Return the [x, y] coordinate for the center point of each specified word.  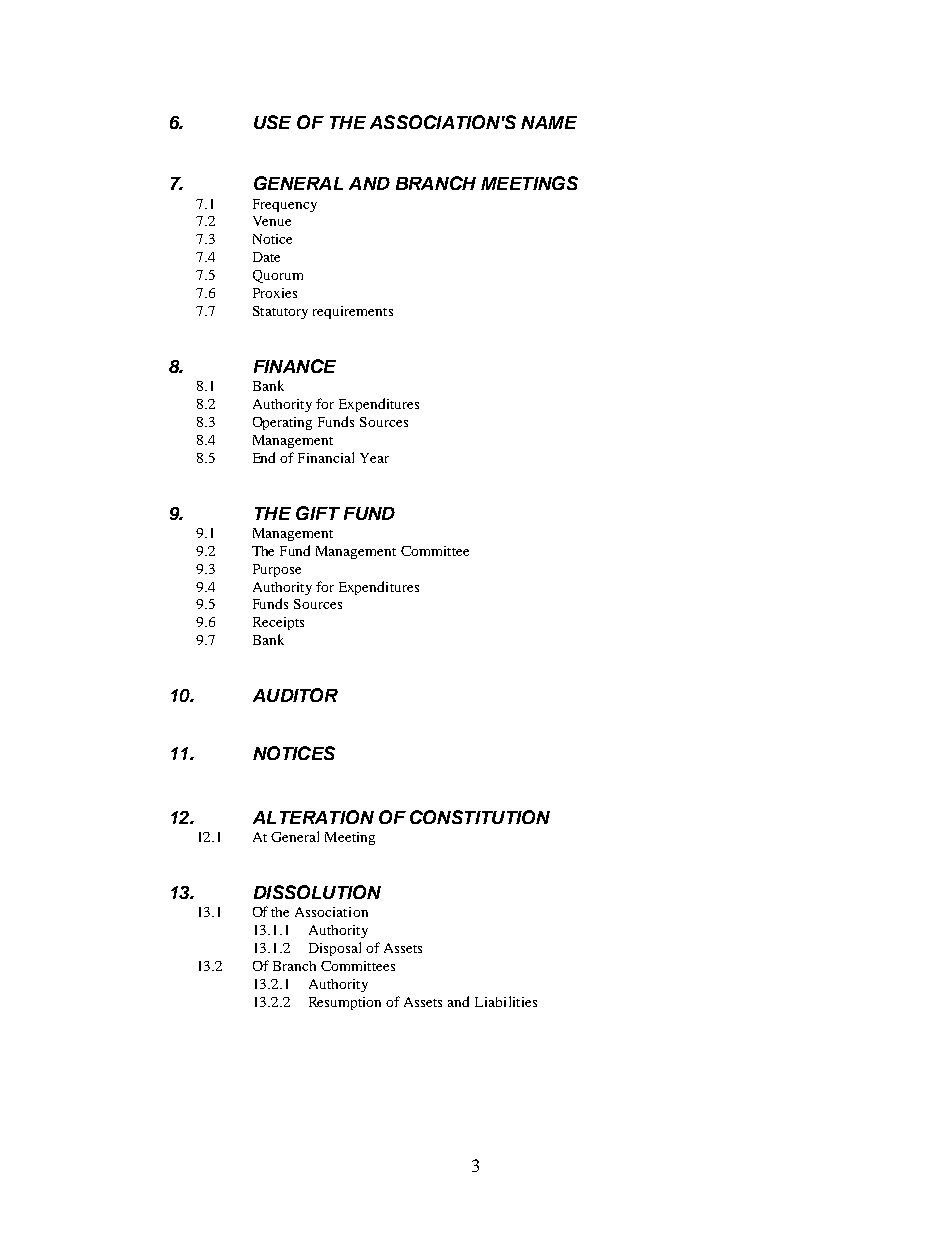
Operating [282, 423]
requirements [353, 312]
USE [272, 122]
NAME [549, 122]
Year [374, 458]
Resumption [345, 1003]
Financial [326, 457]
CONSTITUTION [480, 817]
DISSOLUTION [317, 892]
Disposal [335, 949]
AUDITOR [295, 695]
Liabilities [506, 1001]
